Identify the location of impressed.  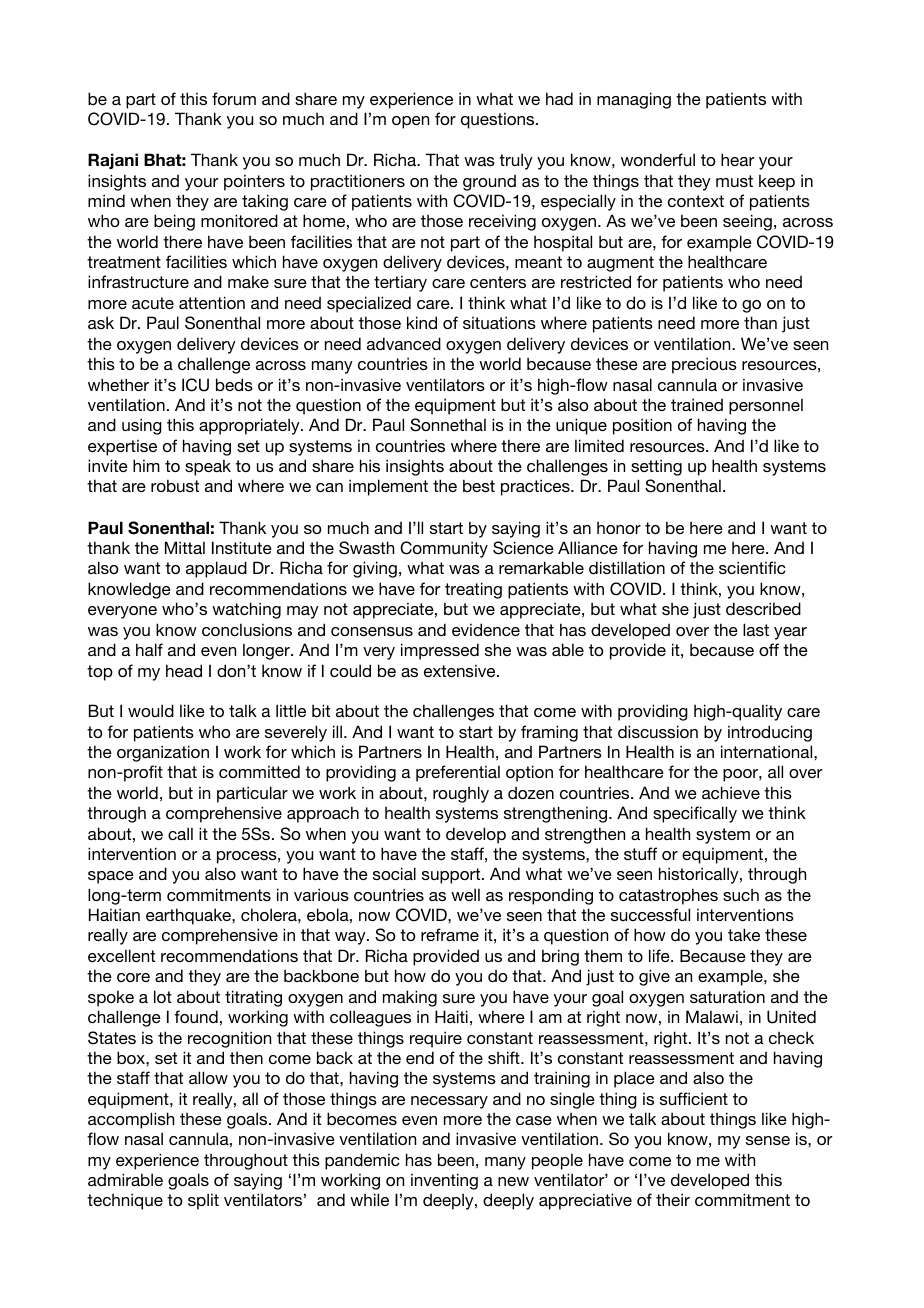
(440, 651).
